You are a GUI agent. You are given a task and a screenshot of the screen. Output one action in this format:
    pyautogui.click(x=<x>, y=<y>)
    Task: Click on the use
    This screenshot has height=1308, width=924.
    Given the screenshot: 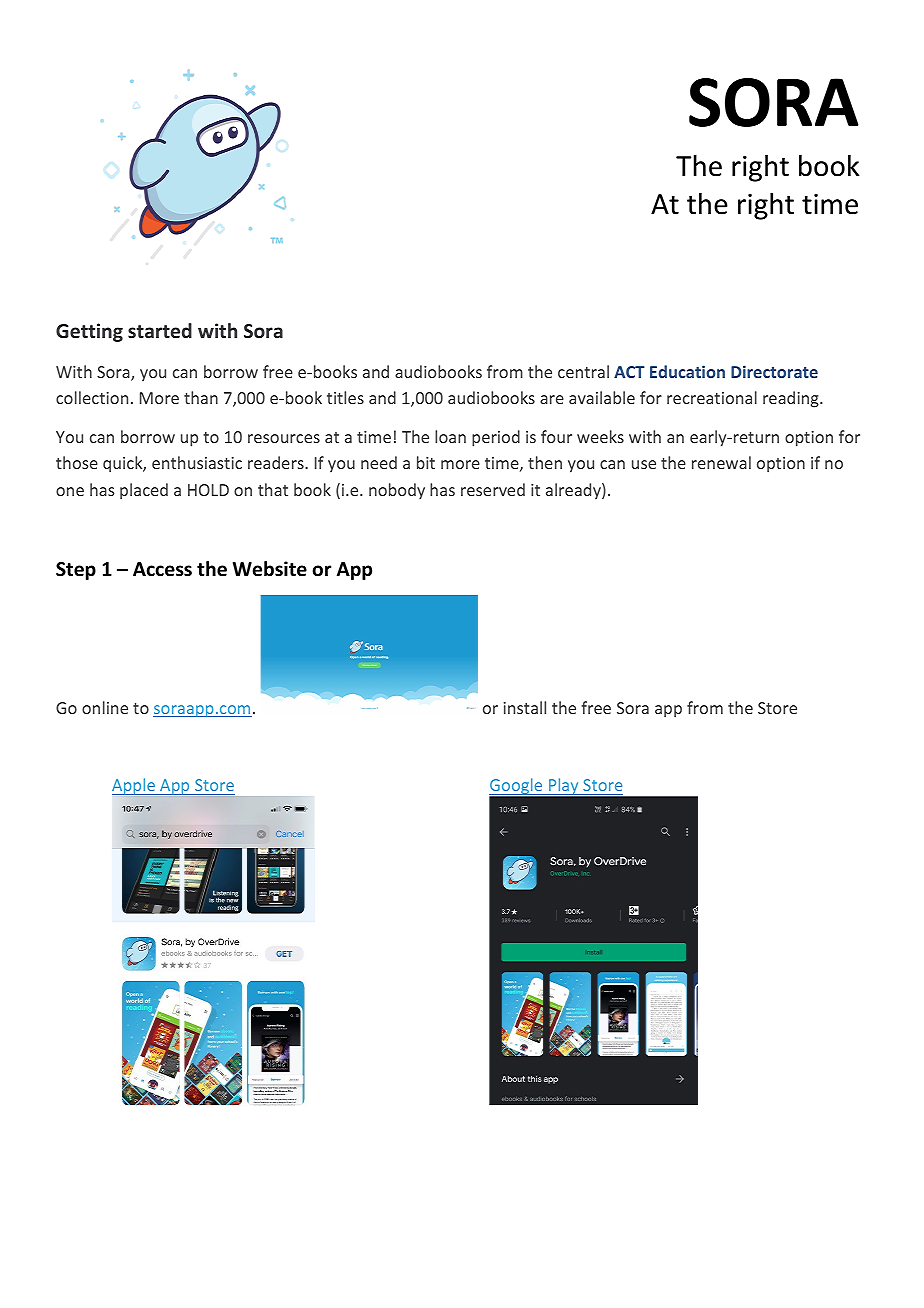 What is the action you would take?
    pyautogui.click(x=644, y=464)
